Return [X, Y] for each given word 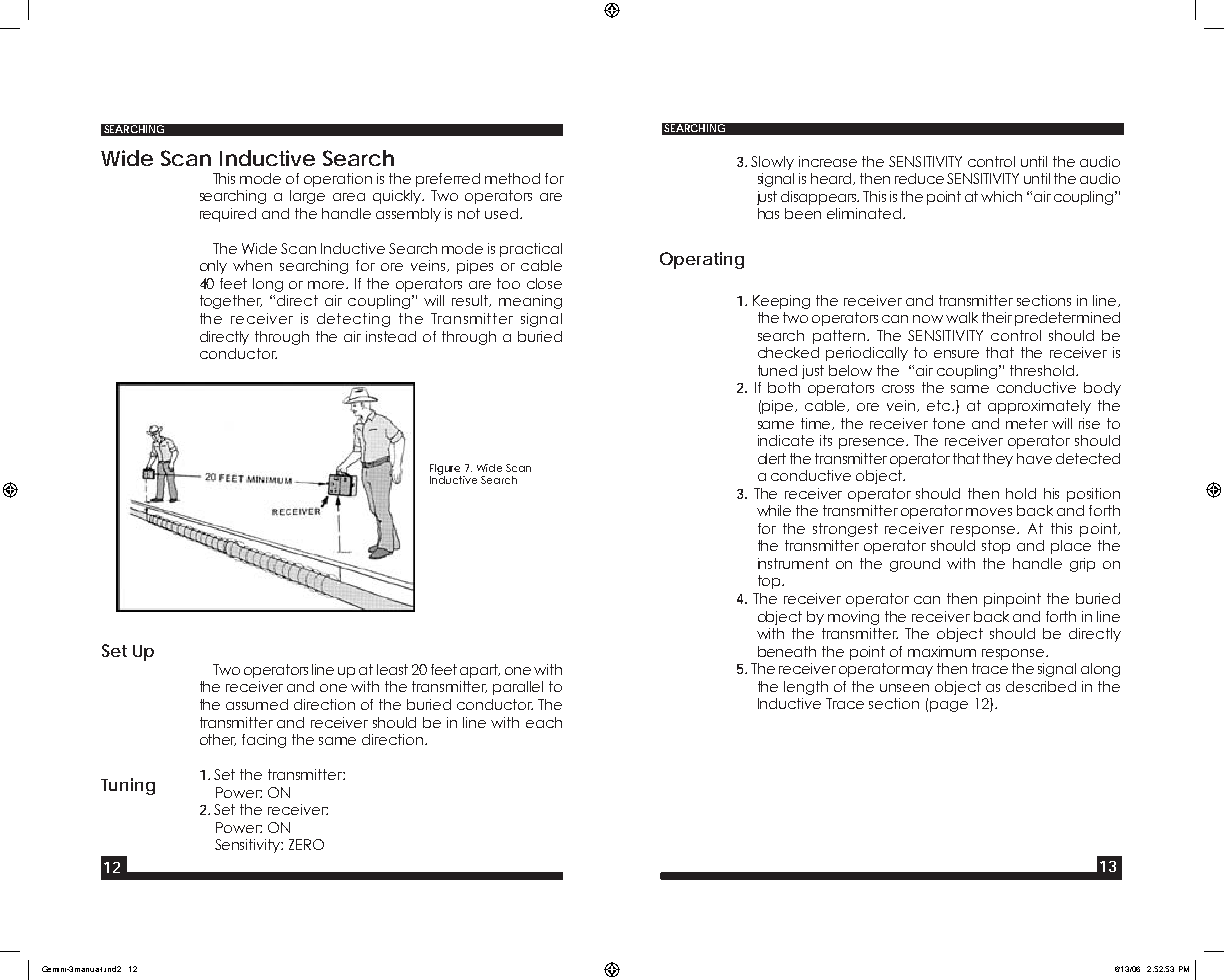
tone [949, 423]
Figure [445, 469]
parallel [518, 688]
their [997, 317]
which [1001, 196]
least [392, 669]
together [231, 302]
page [949, 706]
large [307, 197]
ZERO [306, 844]
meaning [530, 302]
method [512, 178]
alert [772, 458]
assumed [257, 704]
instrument [793, 563]
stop [996, 547]
